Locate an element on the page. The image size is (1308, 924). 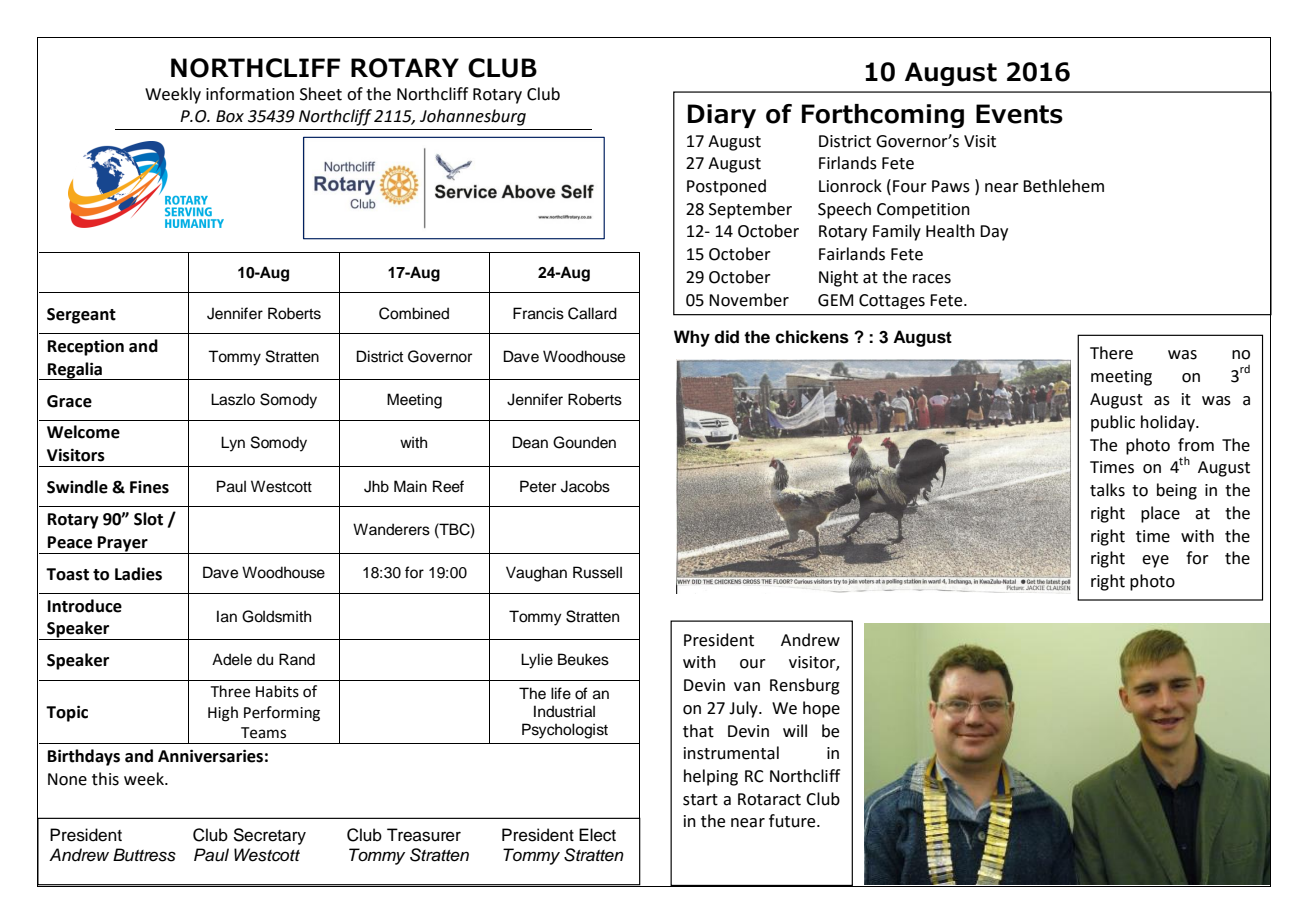
Ian is located at coordinates (227, 616).
